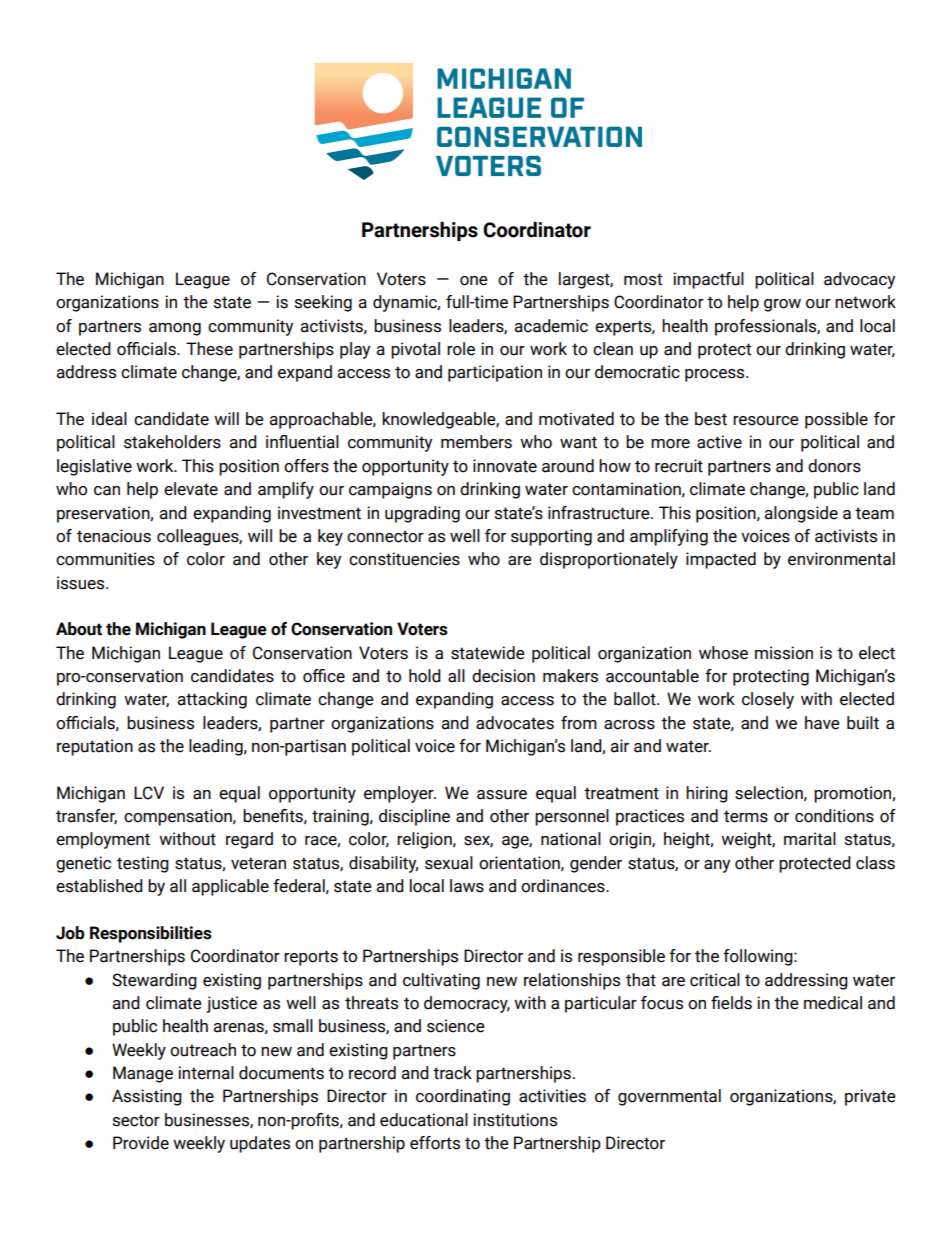 The image size is (952, 1233). What do you see at coordinates (474, 281) in the screenshot?
I see `one` at bounding box center [474, 281].
